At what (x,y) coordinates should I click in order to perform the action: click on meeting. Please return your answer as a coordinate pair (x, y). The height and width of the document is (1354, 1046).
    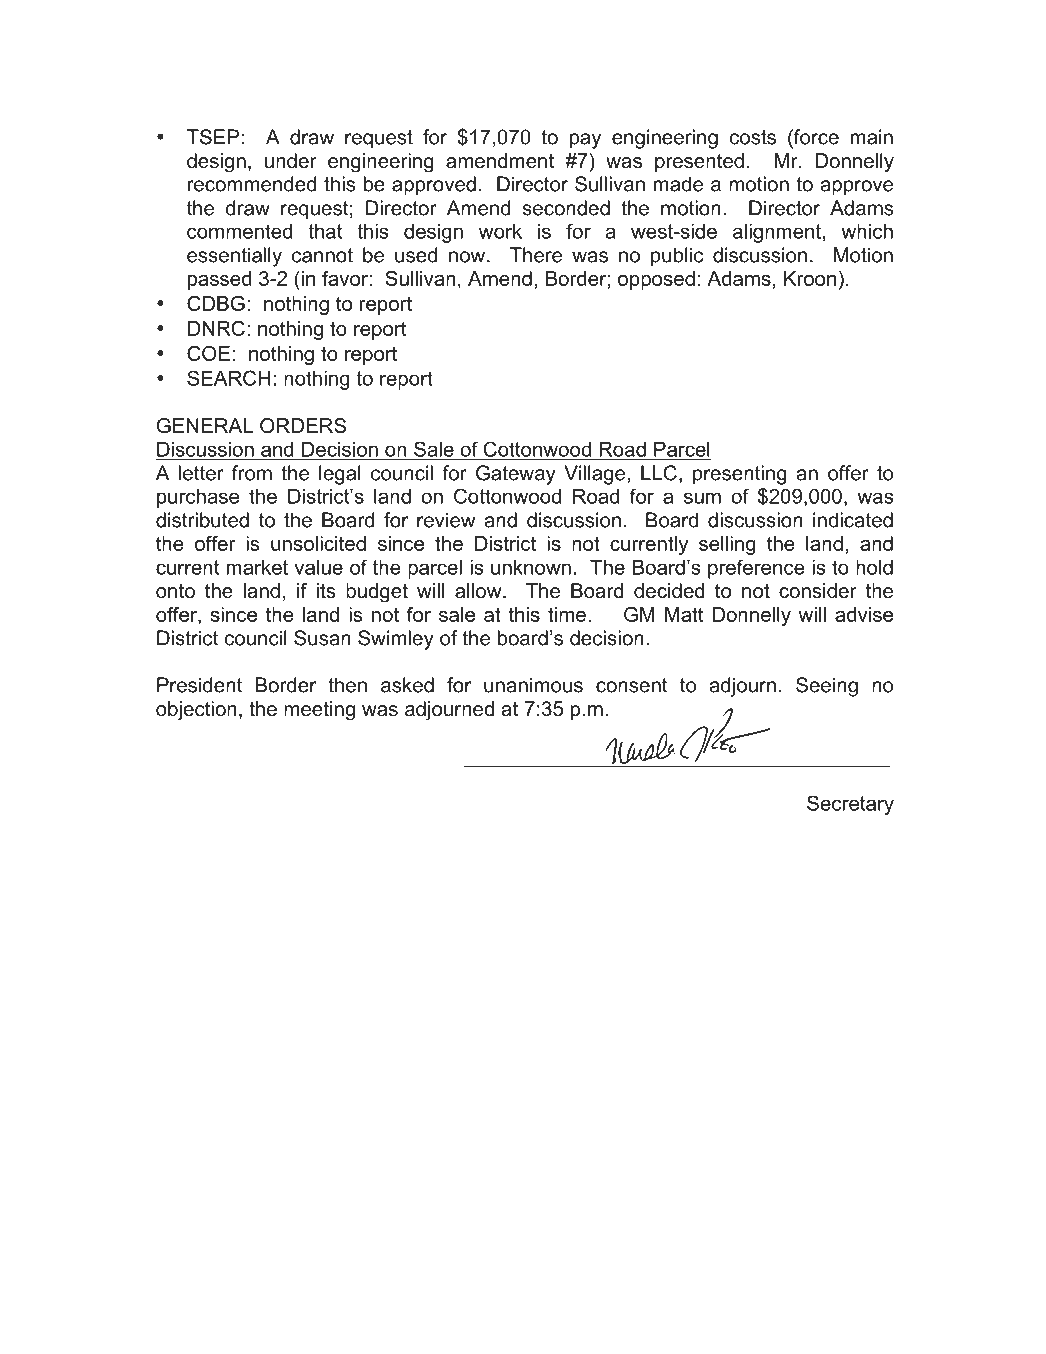
    Looking at the image, I should click on (319, 711).
